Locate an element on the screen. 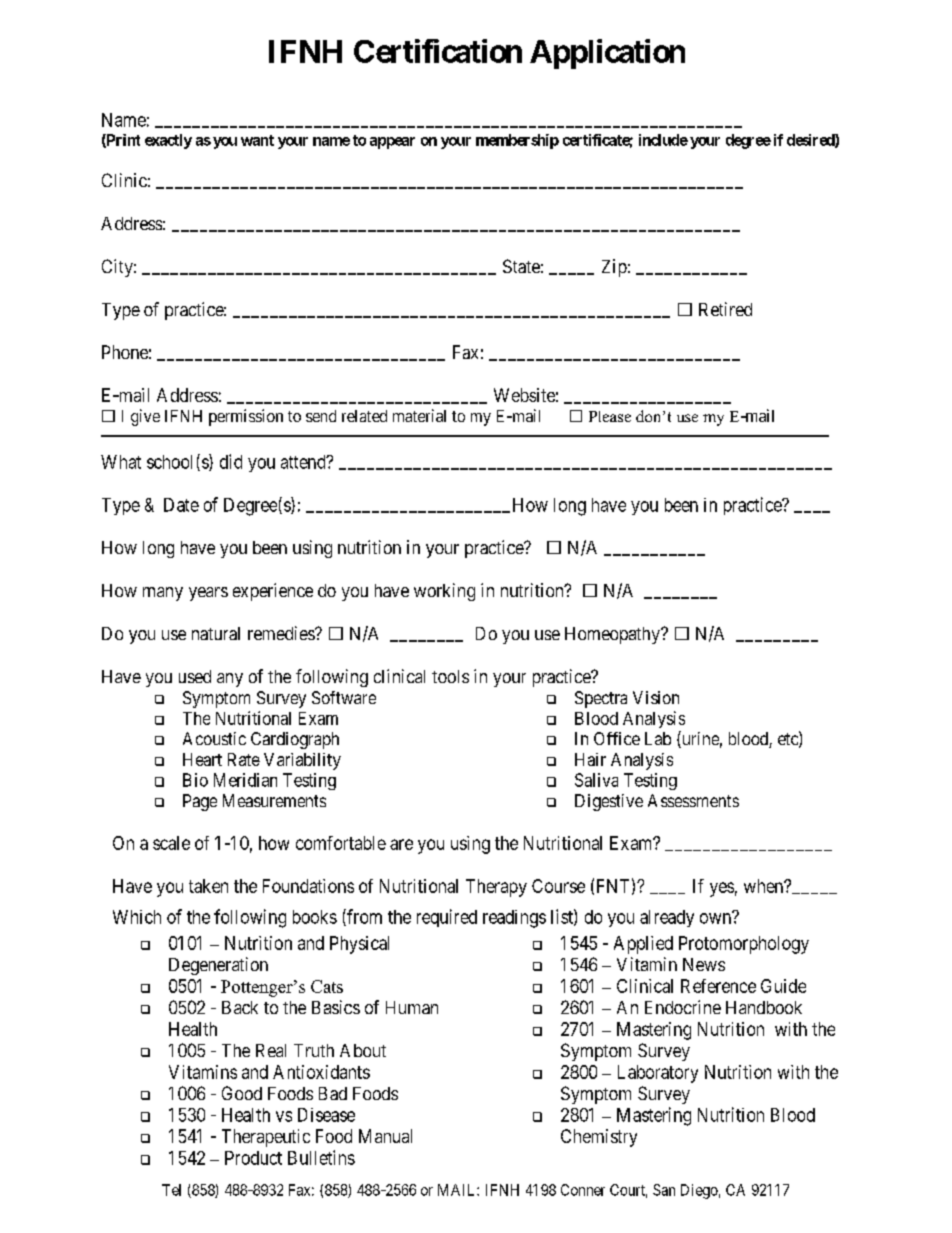 The image size is (952, 1233). Page is located at coordinates (200, 802).
